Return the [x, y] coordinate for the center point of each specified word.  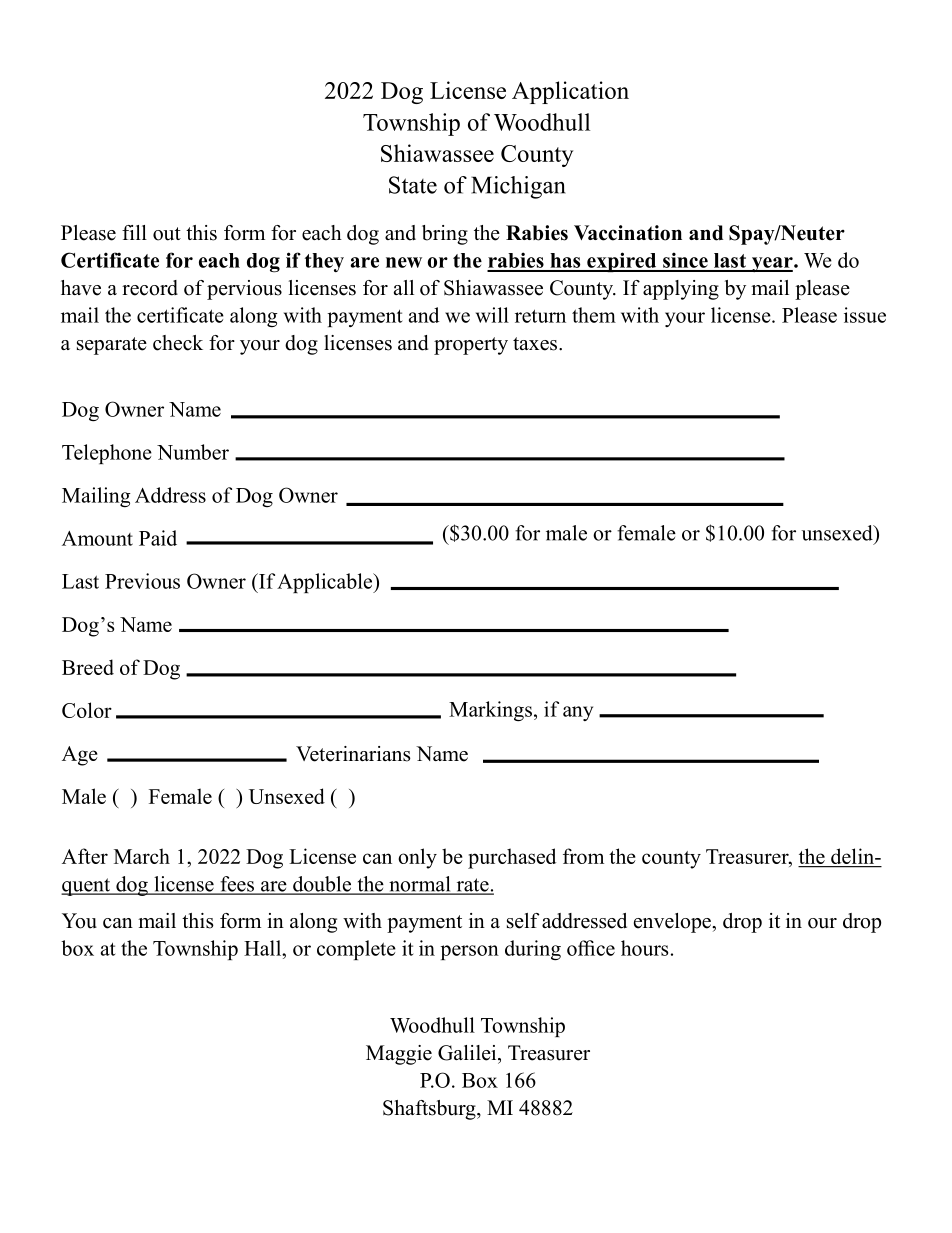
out [167, 234]
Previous [142, 581]
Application [570, 92]
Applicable [326, 583]
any [578, 713]
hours [644, 948]
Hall [264, 948]
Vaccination [628, 233]
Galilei [468, 1053]
